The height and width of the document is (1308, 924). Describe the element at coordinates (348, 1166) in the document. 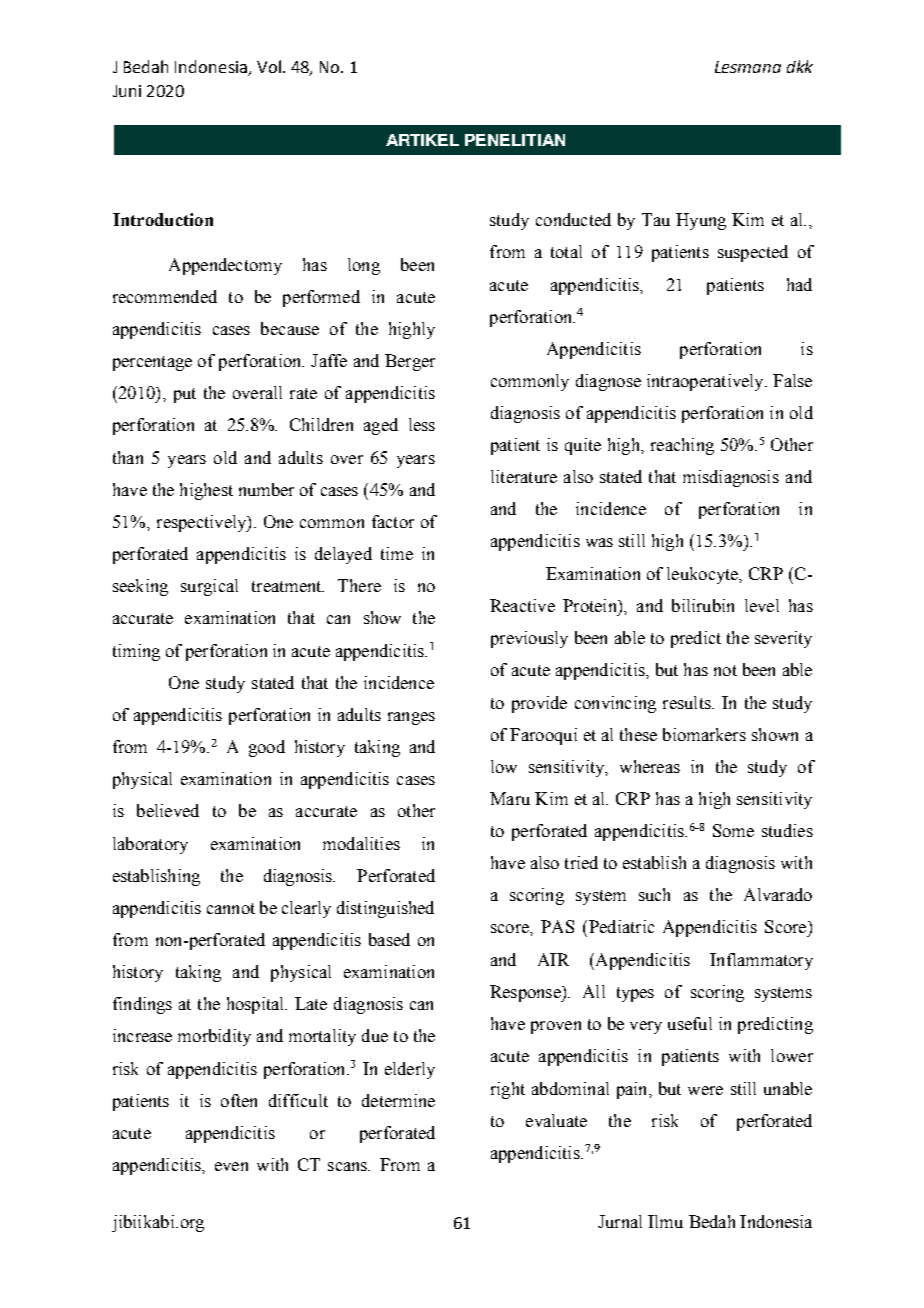

I see `scans` at that location.
